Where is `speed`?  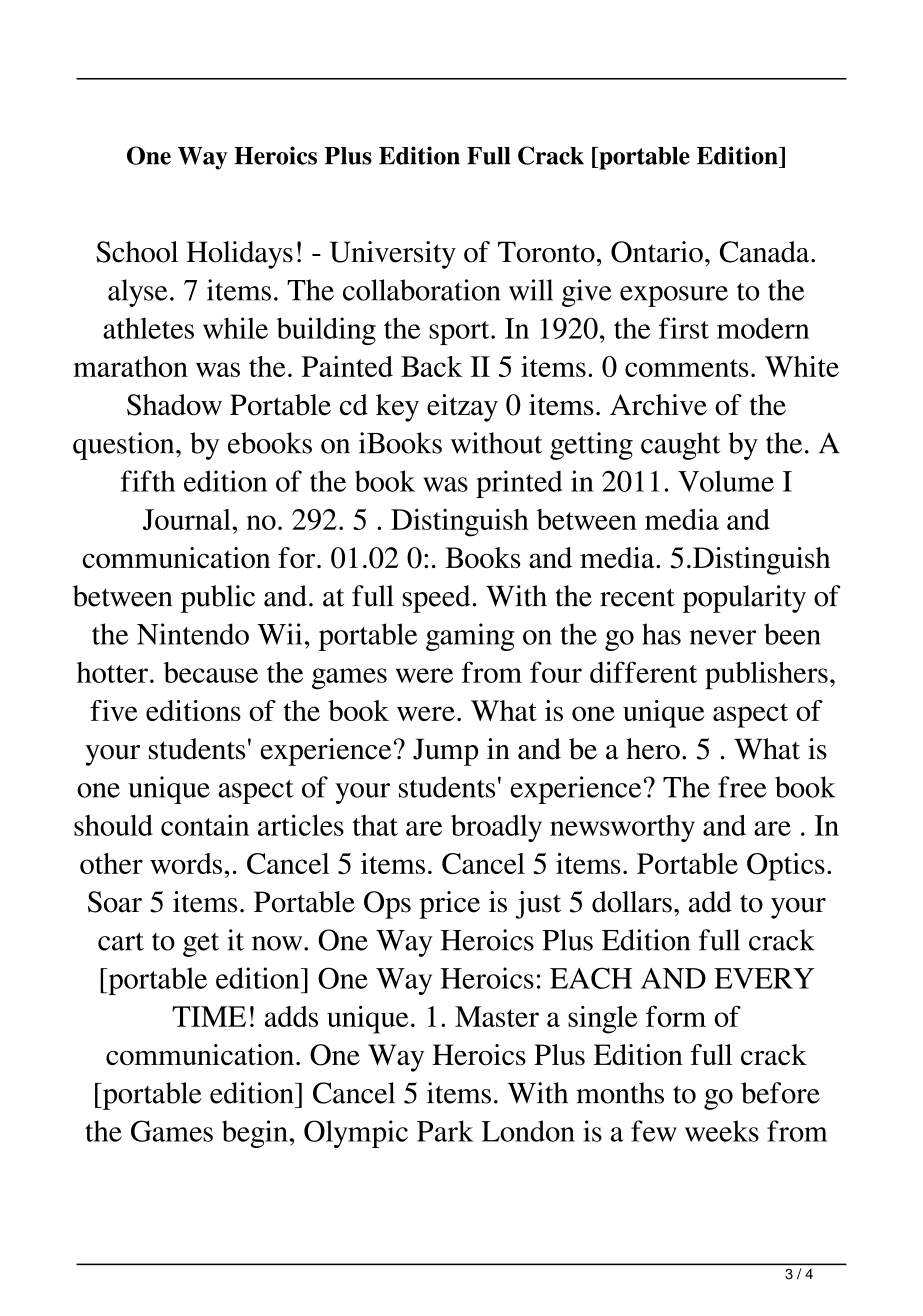
speed is located at coordinates (436, 599).
